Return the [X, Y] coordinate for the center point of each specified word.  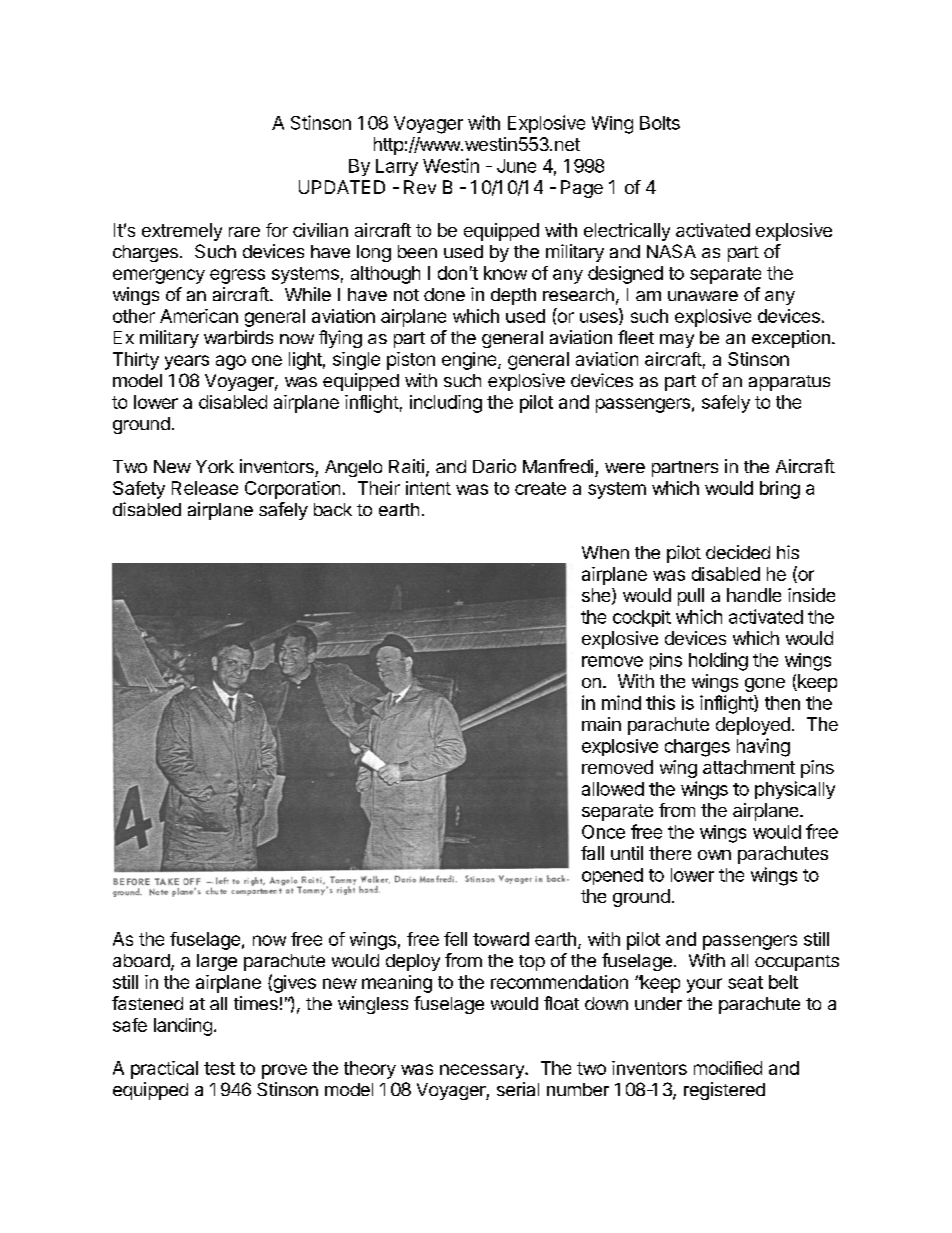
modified [728, 1068]
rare [244, 232]
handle [754, 595]
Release [205, 488]
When [605, 552]
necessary [483, 1071]
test [219, 1068]
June [516, 166]
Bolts [660, 123]
